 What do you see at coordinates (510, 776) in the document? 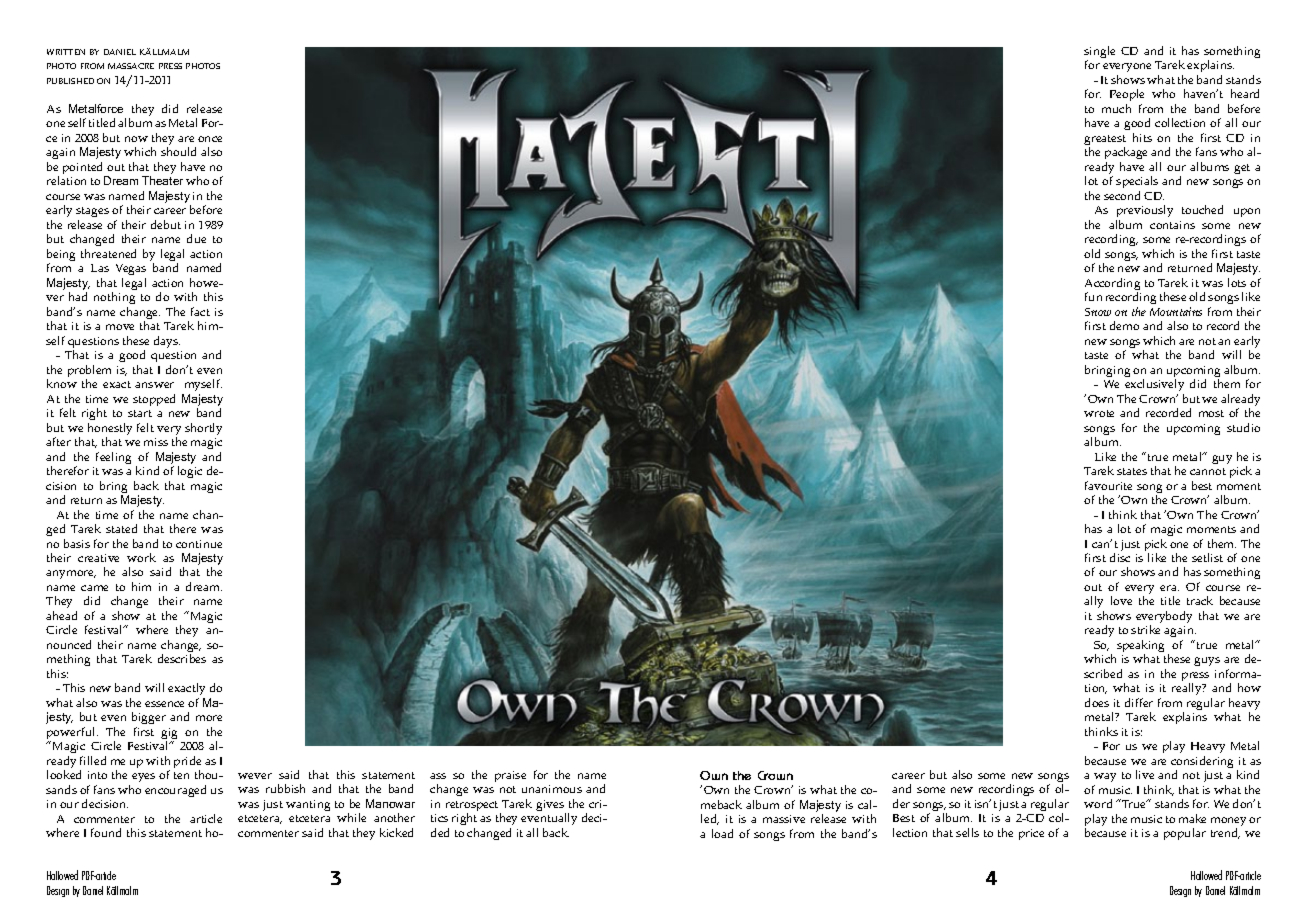
I see `praise` at bounding box center [510, 776].
